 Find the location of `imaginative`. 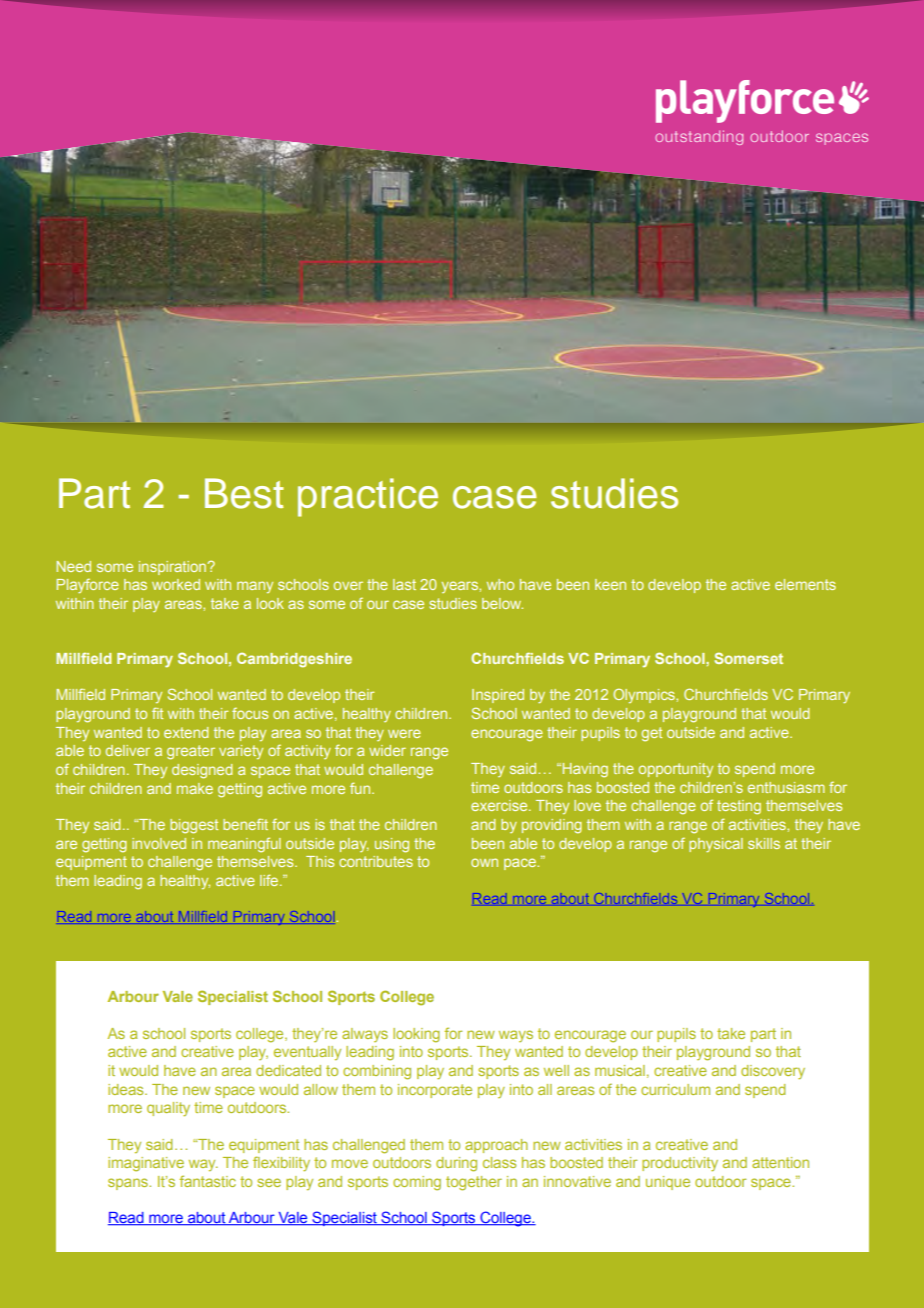

imaginative is located at coordinates (146, 1164).
